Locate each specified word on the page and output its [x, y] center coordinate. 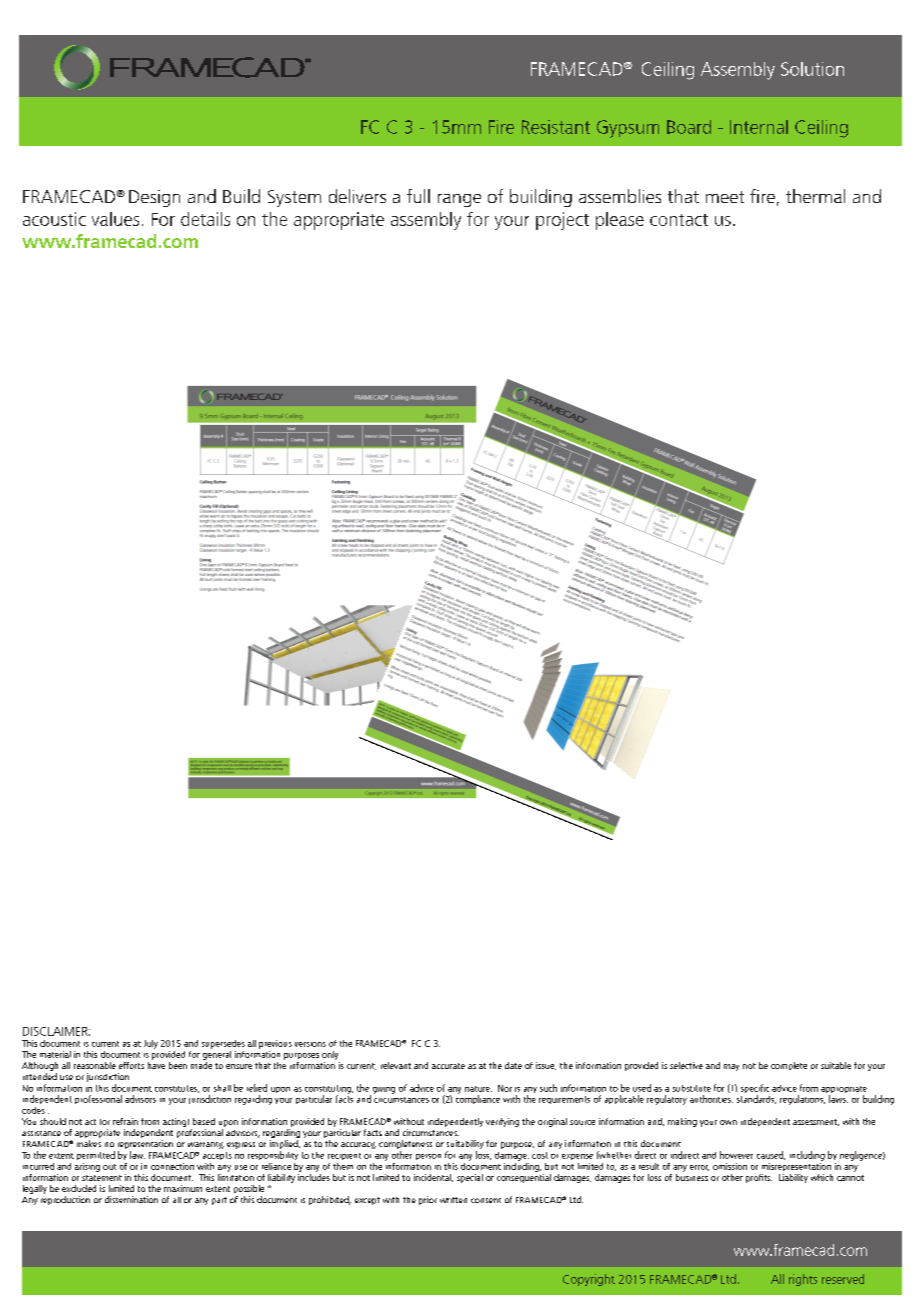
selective [686, 1065]
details [205, 219]
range [459, 200]
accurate [448, 1066]
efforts [131, 1065]
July [151, 1044]
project [562, 221]
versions [310, 1044]
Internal [759, 127]
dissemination [131, 1199]
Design [154, 198]
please [620, 221]
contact [679, 220]
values [115, 219]
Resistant [556, 127]
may [731, 1067]
